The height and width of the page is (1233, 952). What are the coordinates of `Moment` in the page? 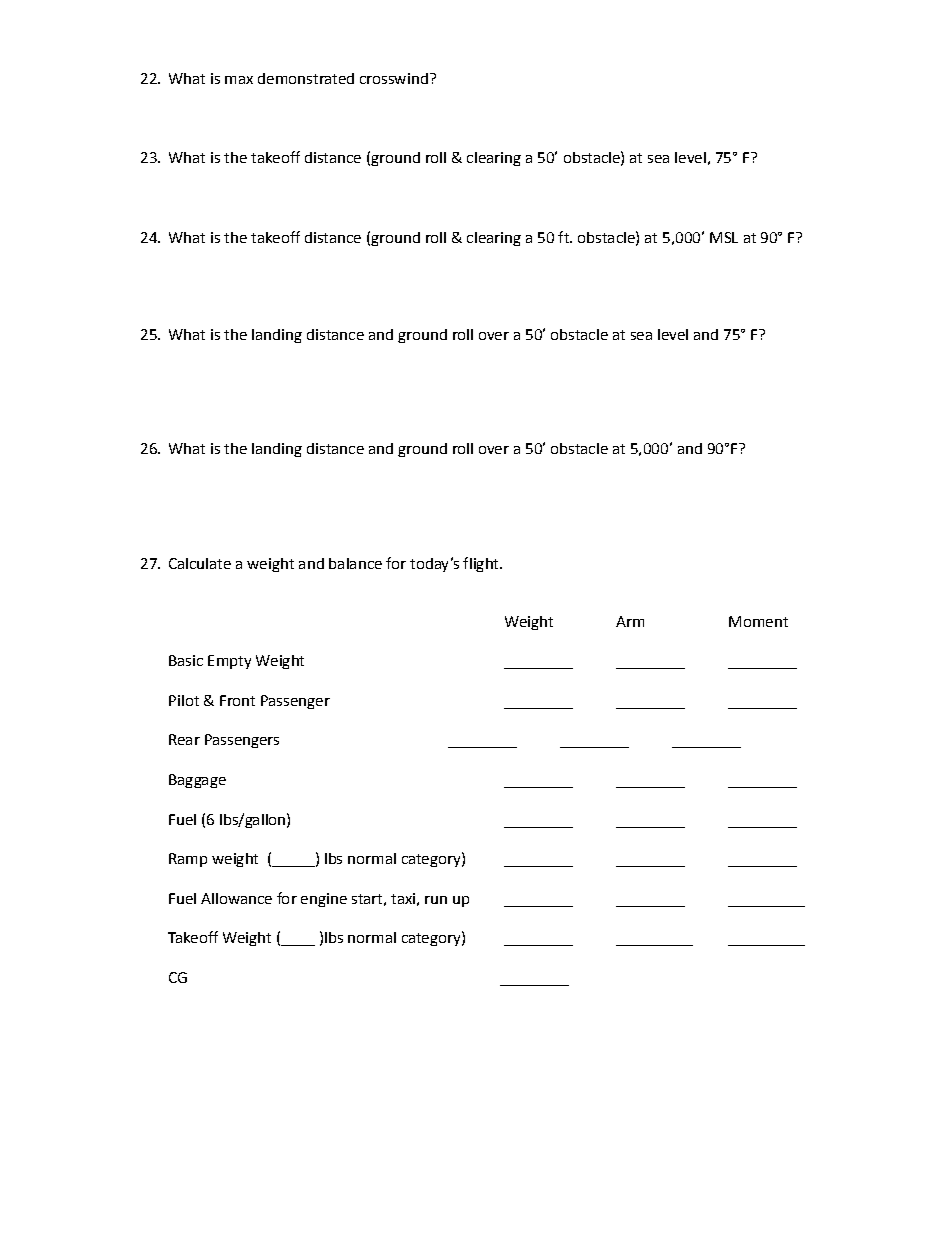 It's located at (758, 621).
